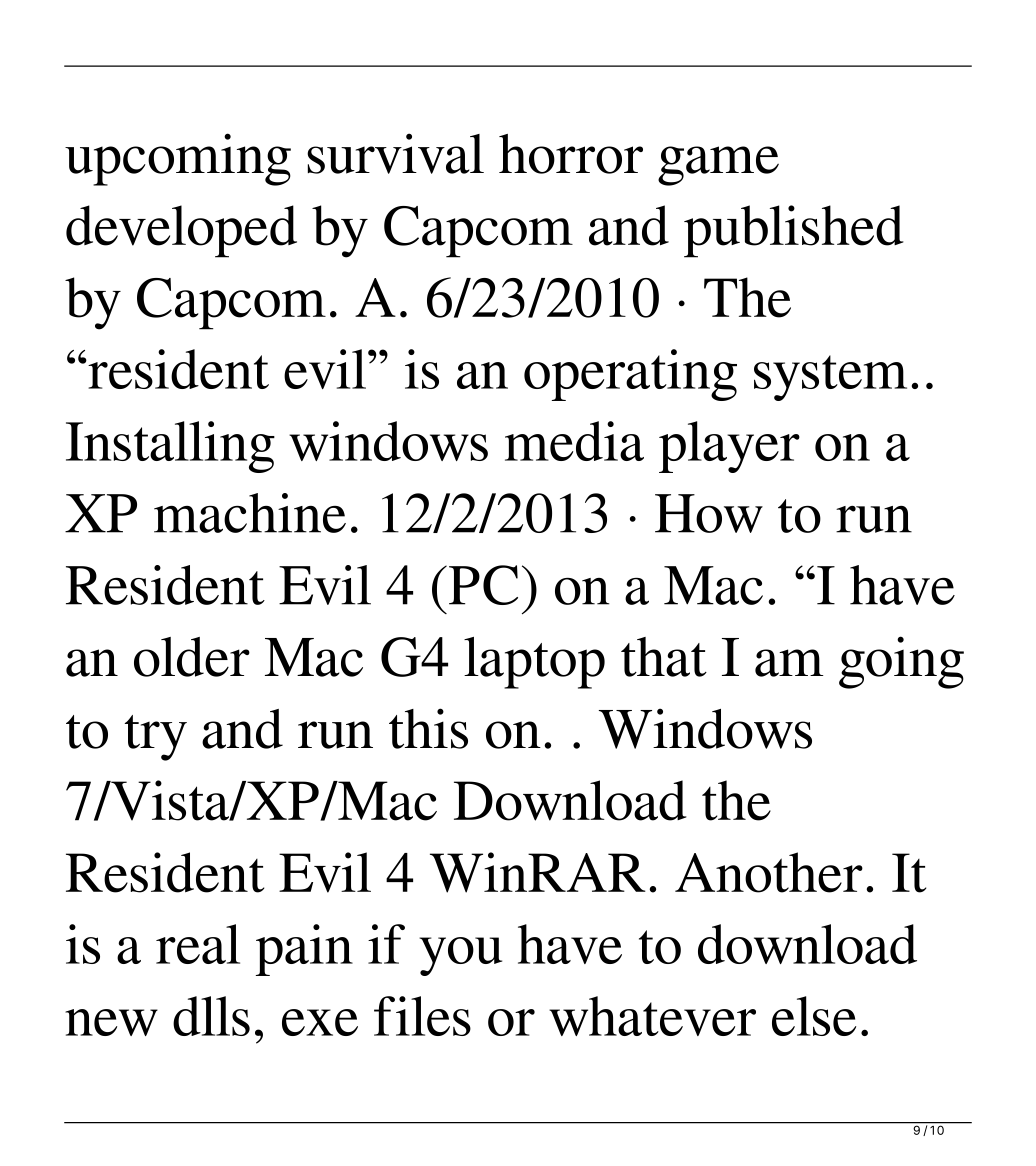  What do you see at coordinates (428, 728) in the screenshot?
I see `this` at bounding box center [428, 728].
